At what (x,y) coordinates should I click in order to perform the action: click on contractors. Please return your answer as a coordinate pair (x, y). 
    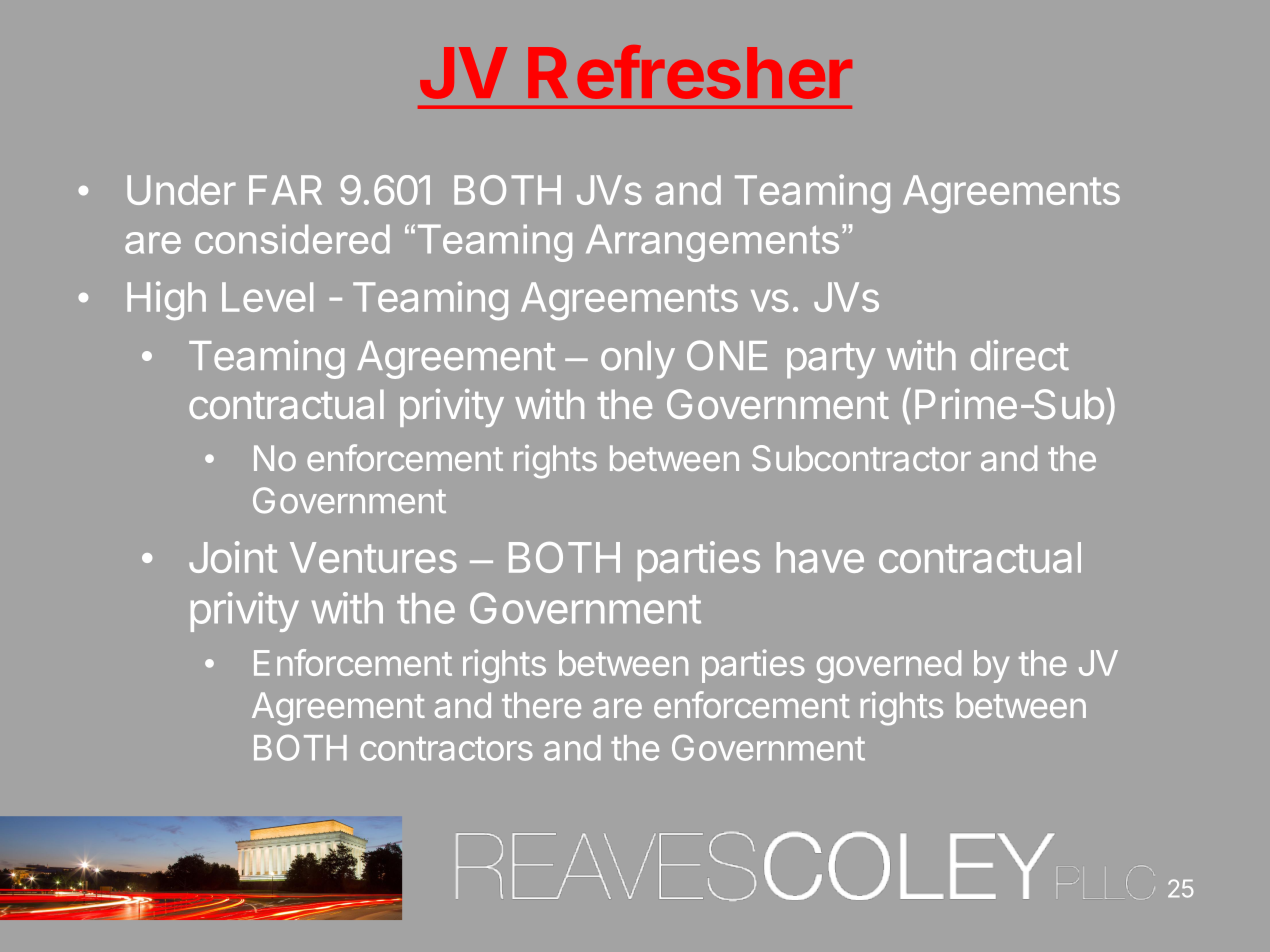
    Looking at the image, I should click on (446, 749).
